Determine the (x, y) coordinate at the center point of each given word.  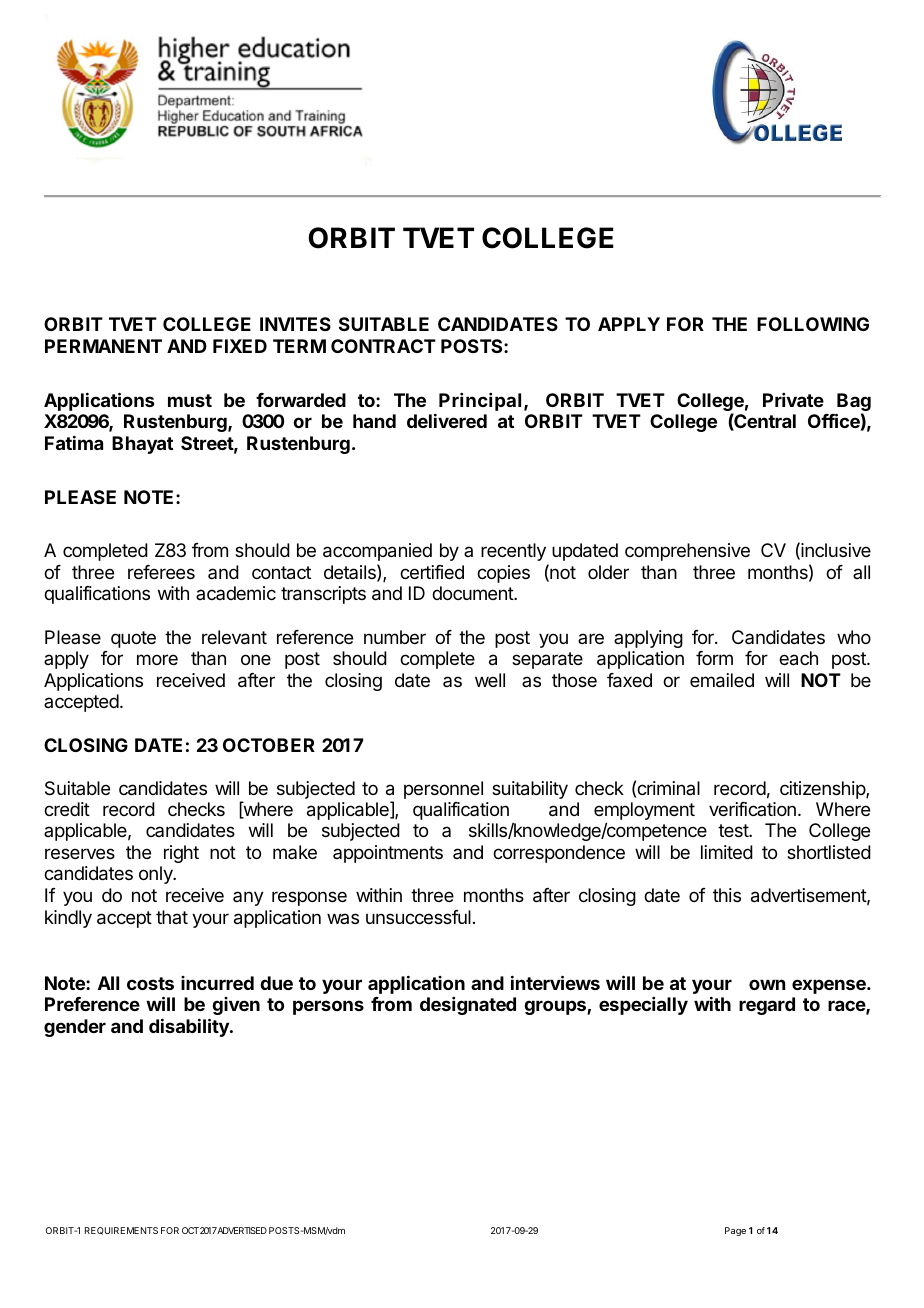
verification (752, 809)
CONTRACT (383, 346)
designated (468, 1006)
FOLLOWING (813, 324)
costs (150, 983)
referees (161, 572)
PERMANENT (103, 346)
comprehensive (687, 552)
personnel (443, 790)
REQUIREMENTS (121, 1231)
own (767, 984)
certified (432, 572)
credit (67, 809)
